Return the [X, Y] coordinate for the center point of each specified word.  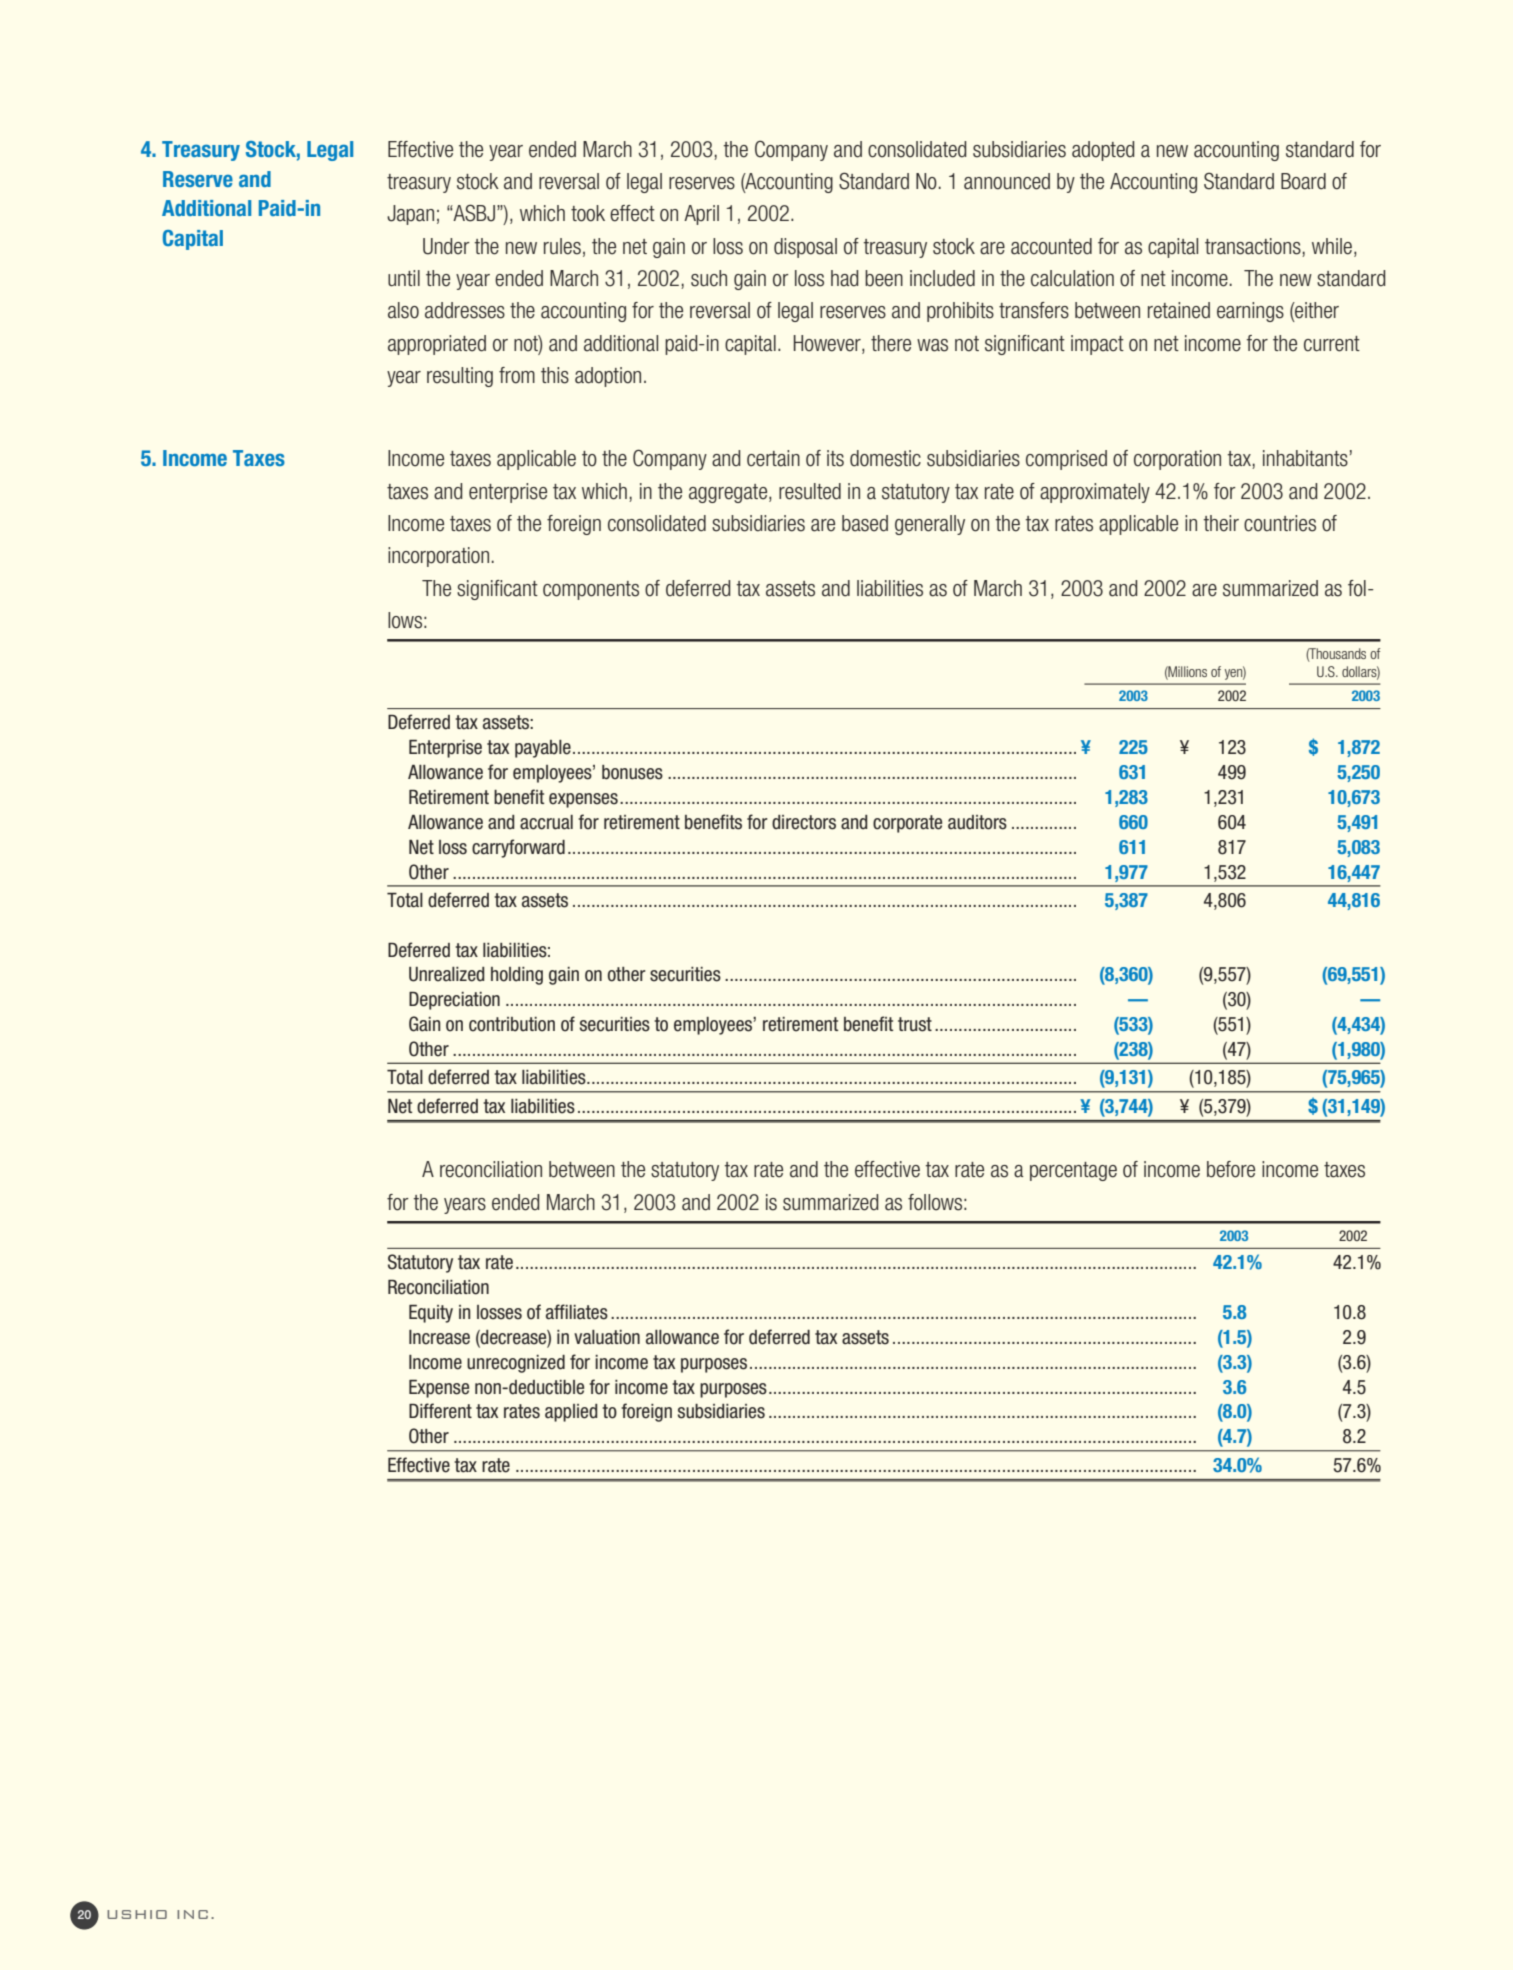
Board [1303, 181]
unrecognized [516, 1364]
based [865, 523]
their [1221, 523]
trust [915, 1024]
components [591, 590]
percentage [1073, 1171]
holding [517, 976]
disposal [805, 248]
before [1231, 1169]
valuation [607, 1337]
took [588, 213]
